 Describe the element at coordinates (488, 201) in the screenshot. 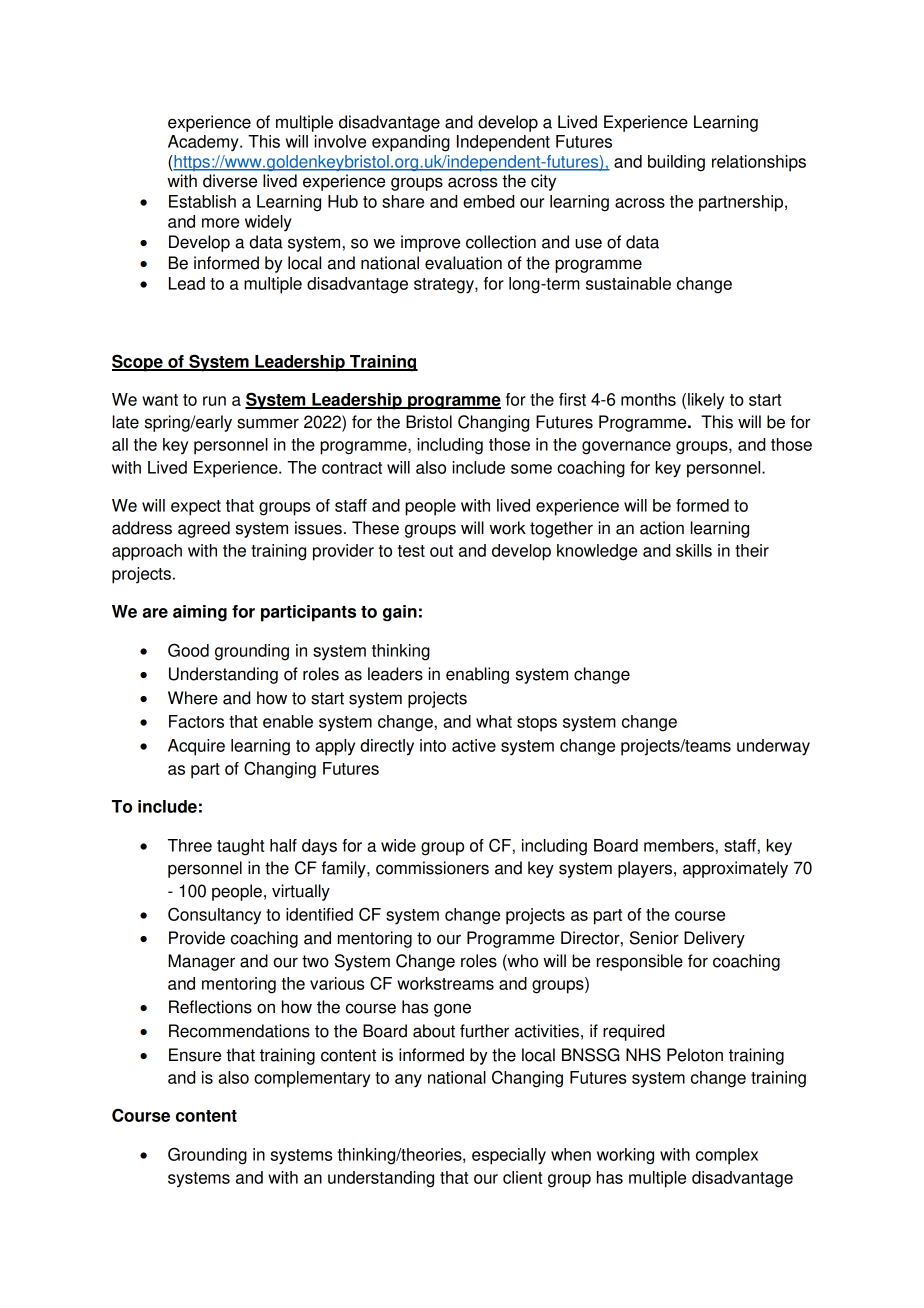

I see `embed` at that location.
